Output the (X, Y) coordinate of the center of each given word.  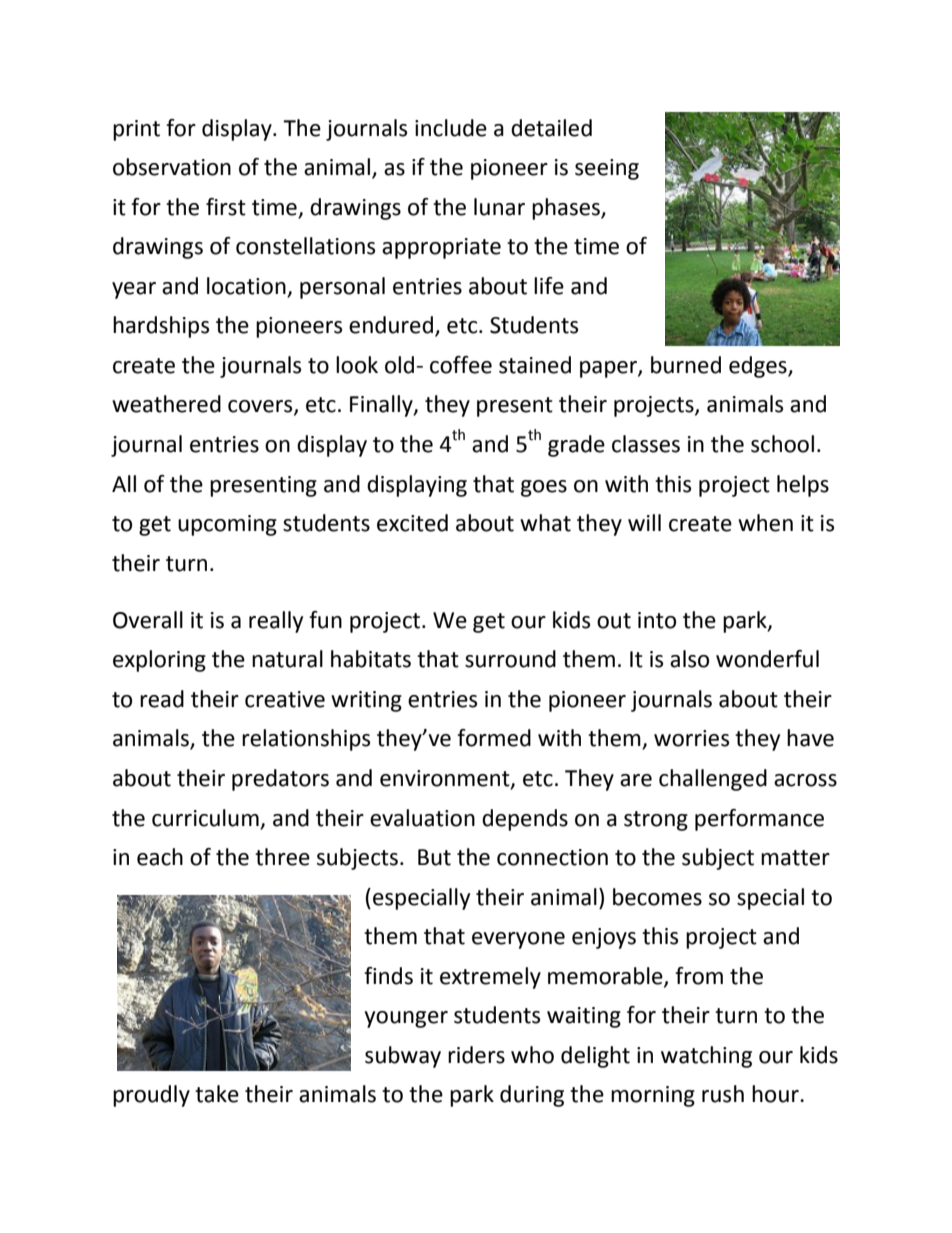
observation (172, 167)
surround (510, 659)
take (217, 1094)
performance (759, 820)
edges (759, 367)
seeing (607, 169)
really (276, 622)
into (657, 620)
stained (535, 365)
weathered (166, 404)
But (434, 857)
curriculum (205, 818)
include (451, 128)
